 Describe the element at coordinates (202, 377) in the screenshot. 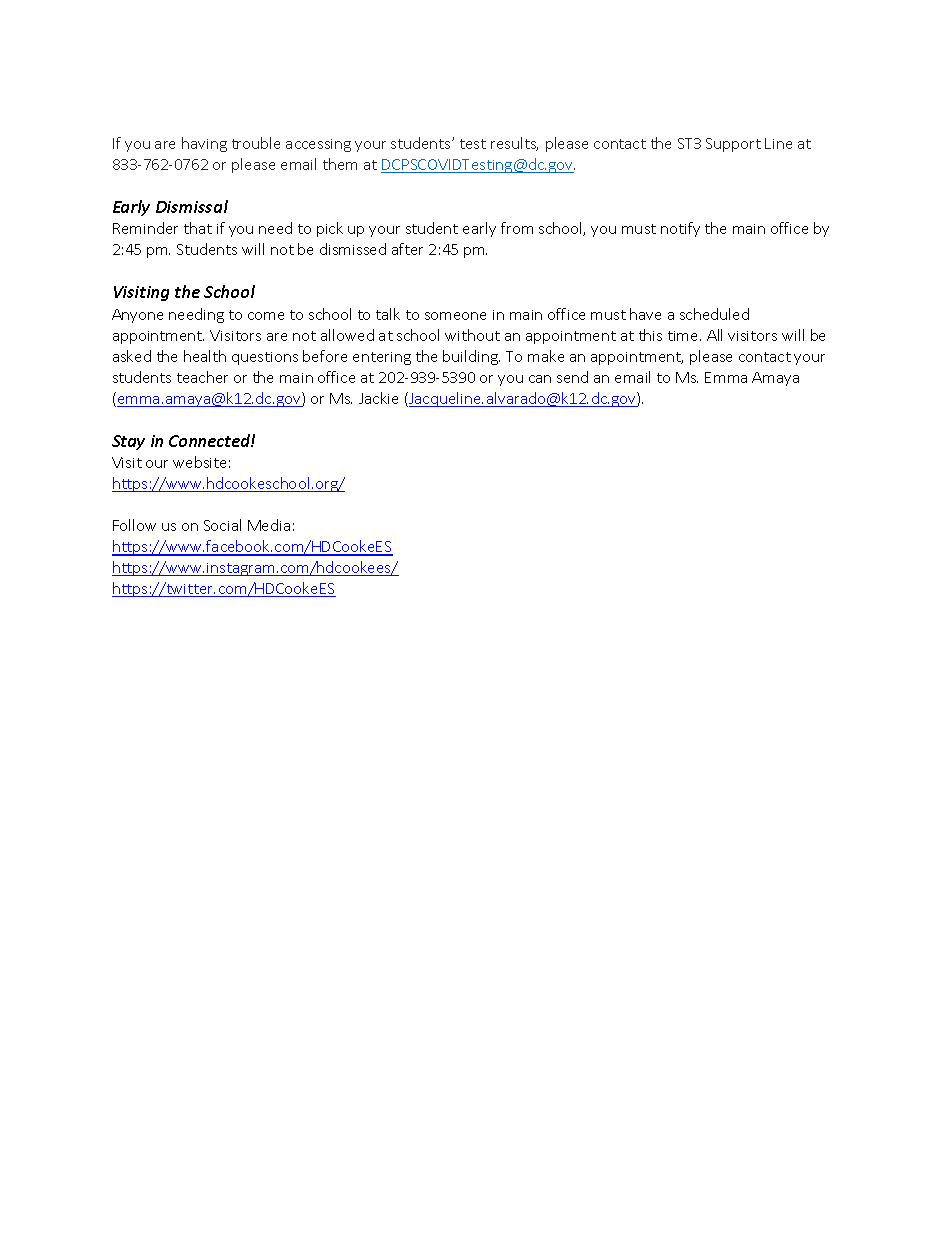

I see `teacher` at that location.
